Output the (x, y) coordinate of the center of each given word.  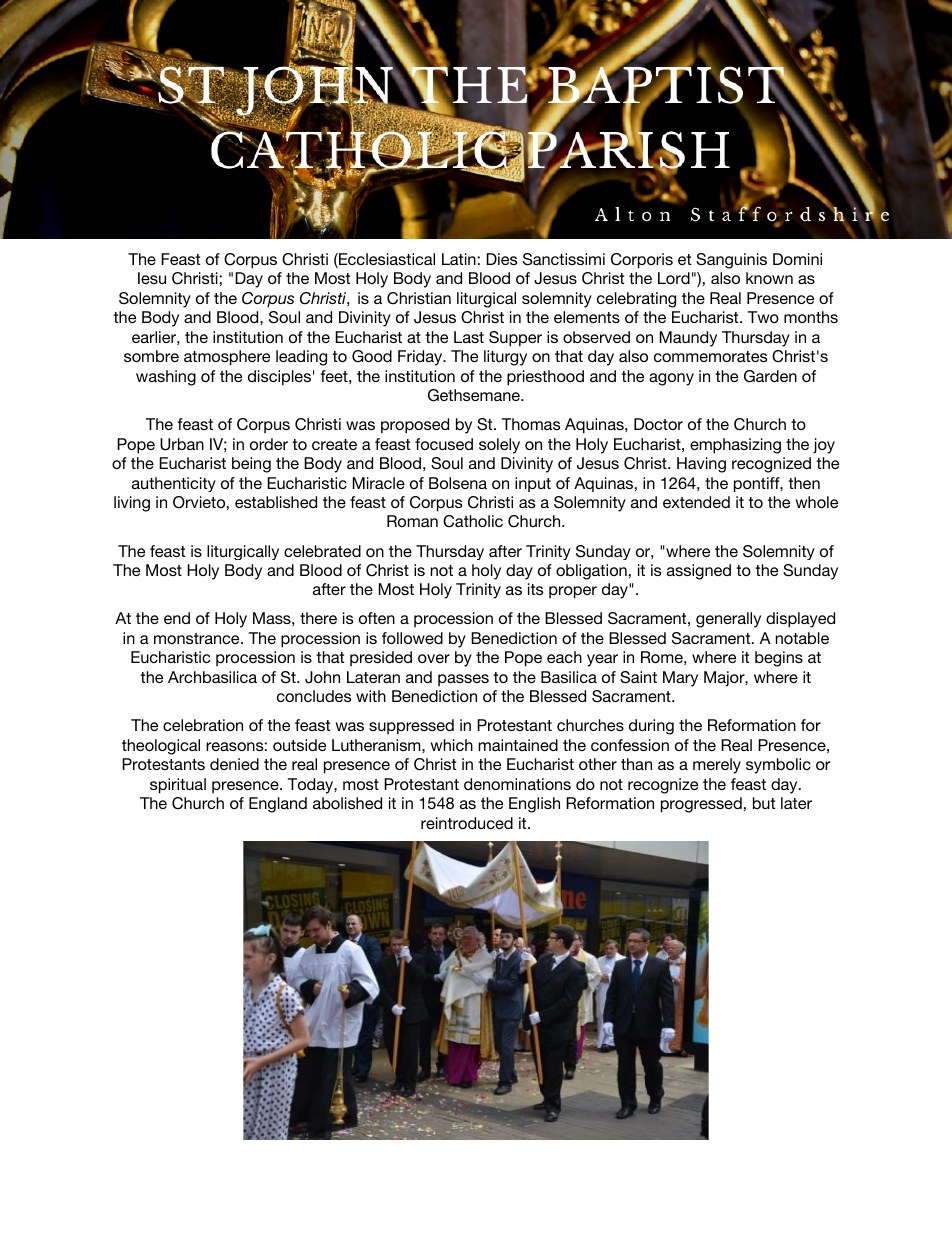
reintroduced (467, 823)
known (769, 278)
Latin (459, 259)
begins (779, 659)
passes (463, 680)
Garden (770, 376)
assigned (699, 572)
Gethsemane (475, 395)
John (322, 677)
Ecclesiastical (386, 260)
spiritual (178, 786)
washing (166, 378)
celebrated (322, 551)
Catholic (473, 521)
